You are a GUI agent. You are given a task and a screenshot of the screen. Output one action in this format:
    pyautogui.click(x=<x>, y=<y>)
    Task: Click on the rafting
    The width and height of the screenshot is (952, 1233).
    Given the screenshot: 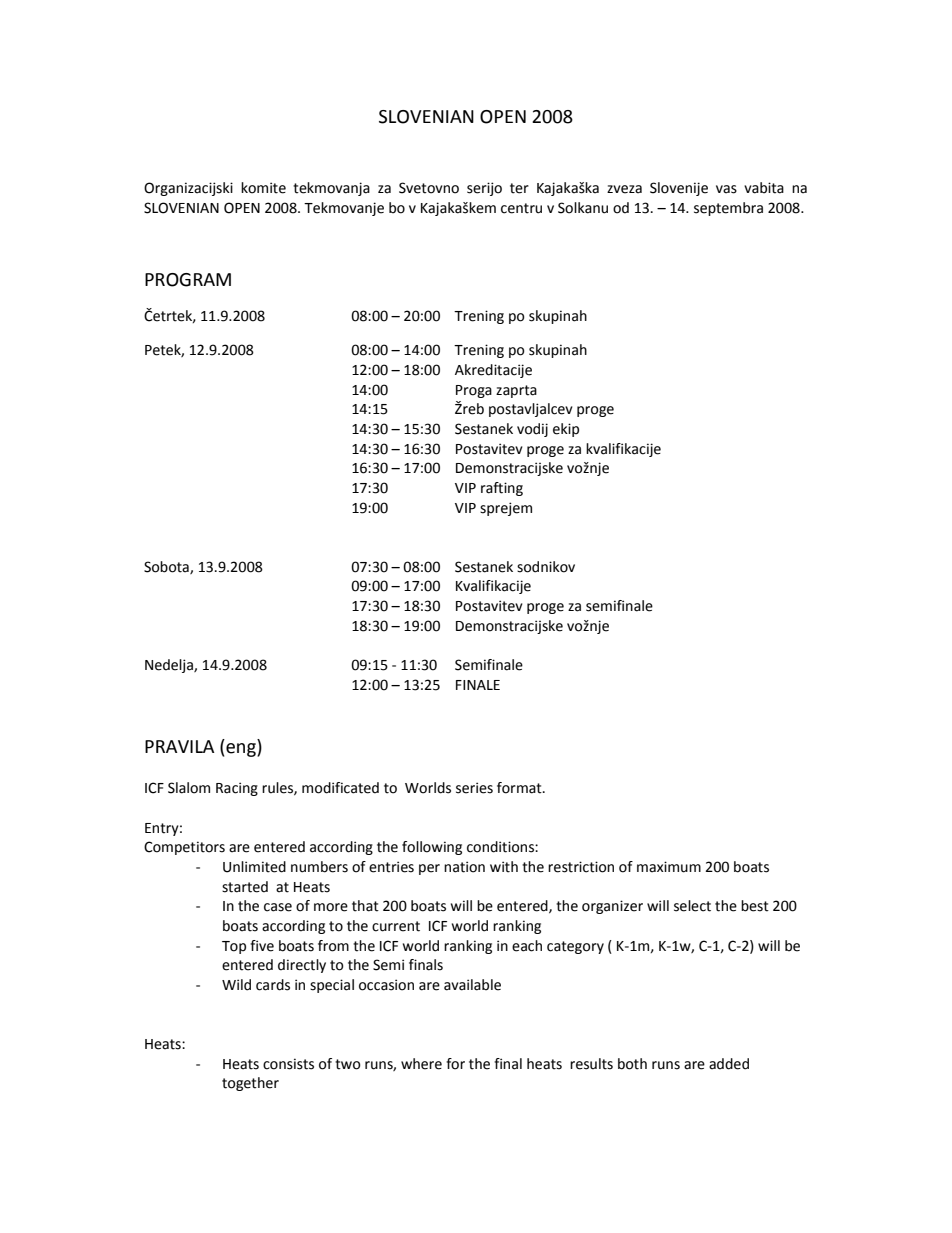 What is the action you would take?
    pyautogui.click(x=502, y=489)
